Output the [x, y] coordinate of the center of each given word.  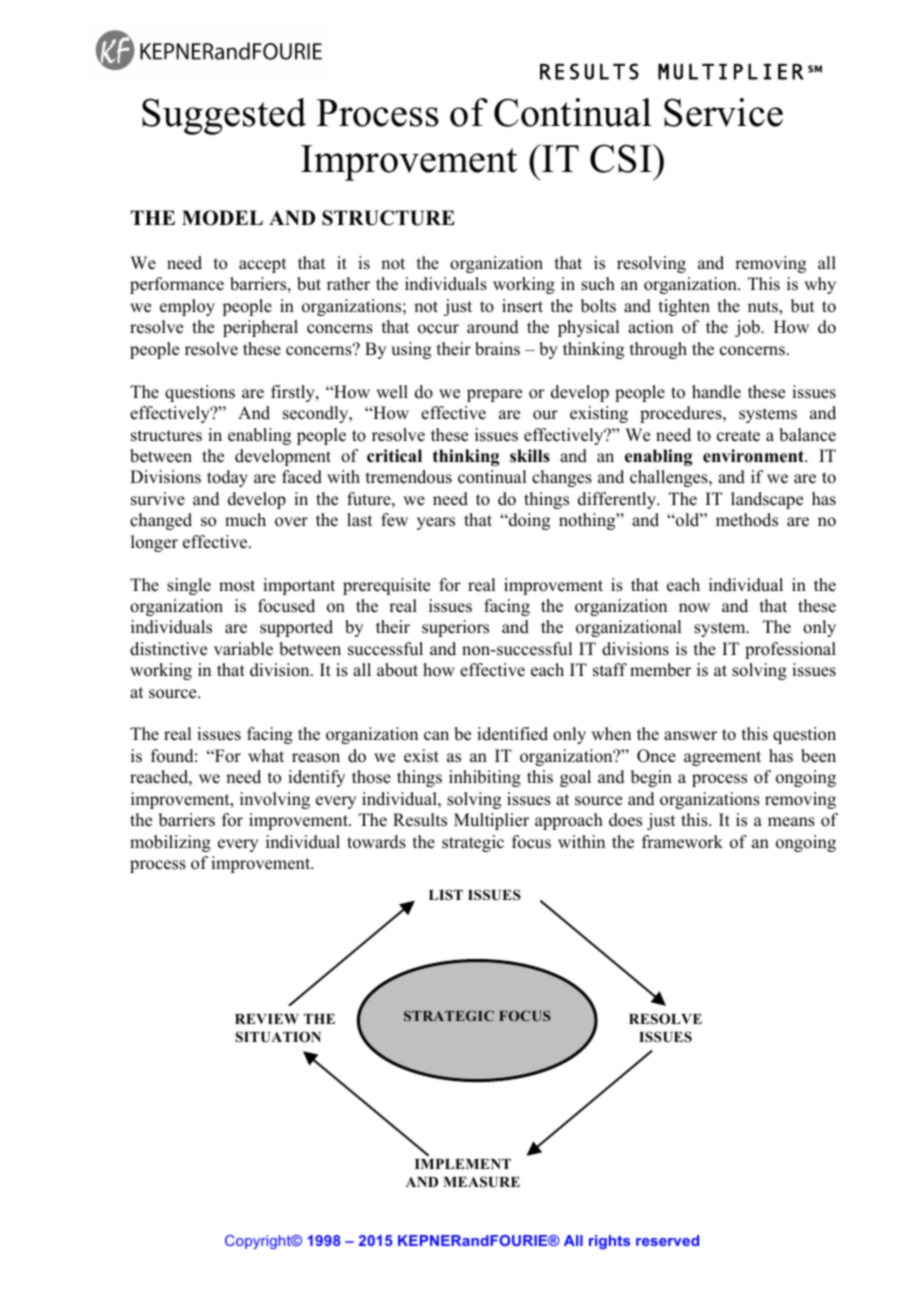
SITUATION [278, 1037]
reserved [667, 1240]
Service [723, 112]
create [738, 436]
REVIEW [267, 1019]
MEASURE [481, 1182]
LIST [446, 894]
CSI [622, 158]
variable [243, 649]
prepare [494, 395]
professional [790, 650]
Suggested [224, 116]
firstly [294, 393]
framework [682, 842]
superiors [455, 628]
